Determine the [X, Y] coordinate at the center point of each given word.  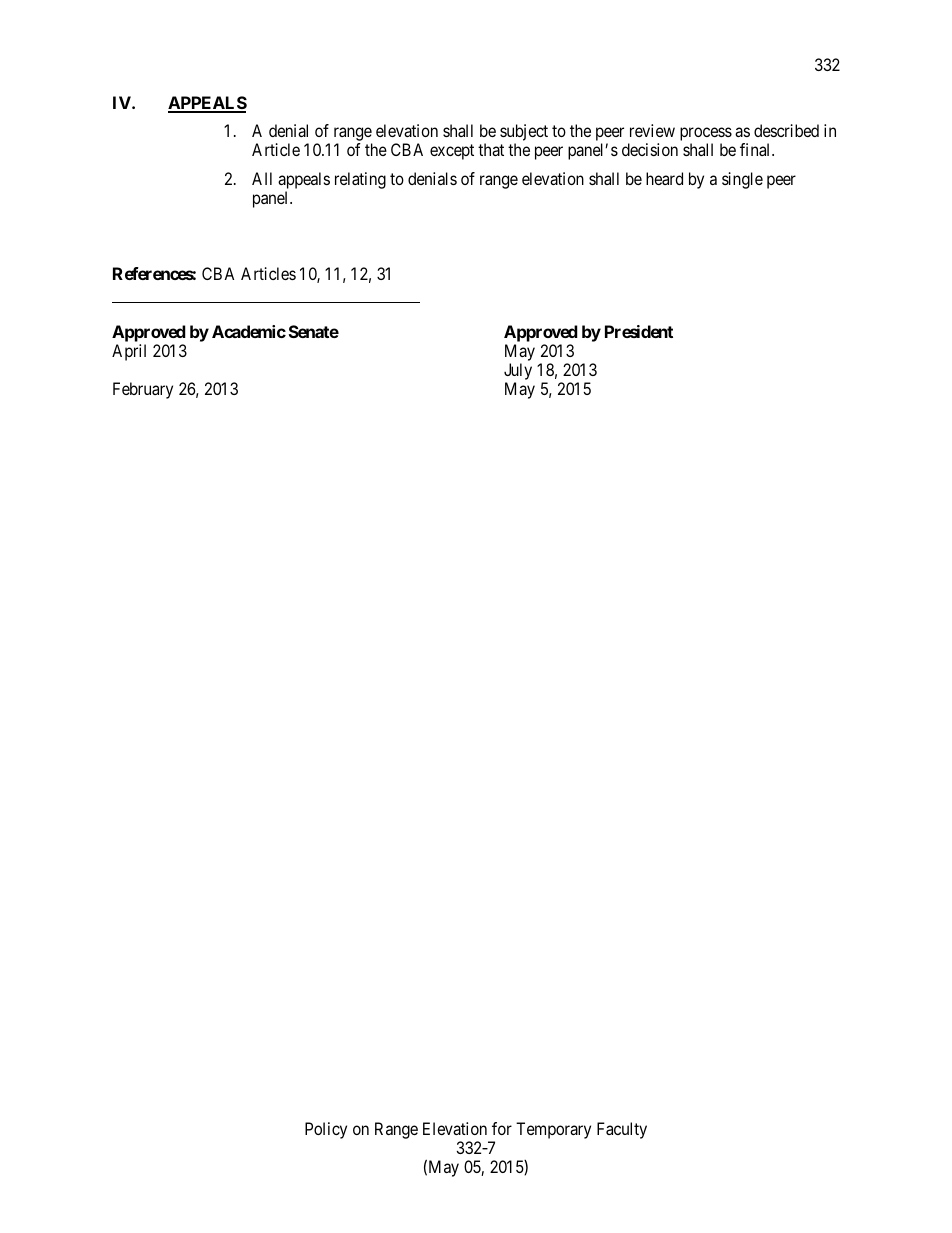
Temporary [553, 1130]
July [518, 371]
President [639, 331]
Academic [249, 331]
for [502, 1128]
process [706, 135]
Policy [326, 1130]
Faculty [622, 1130]
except [452, 152]
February [143, 390]
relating [360, 180]
